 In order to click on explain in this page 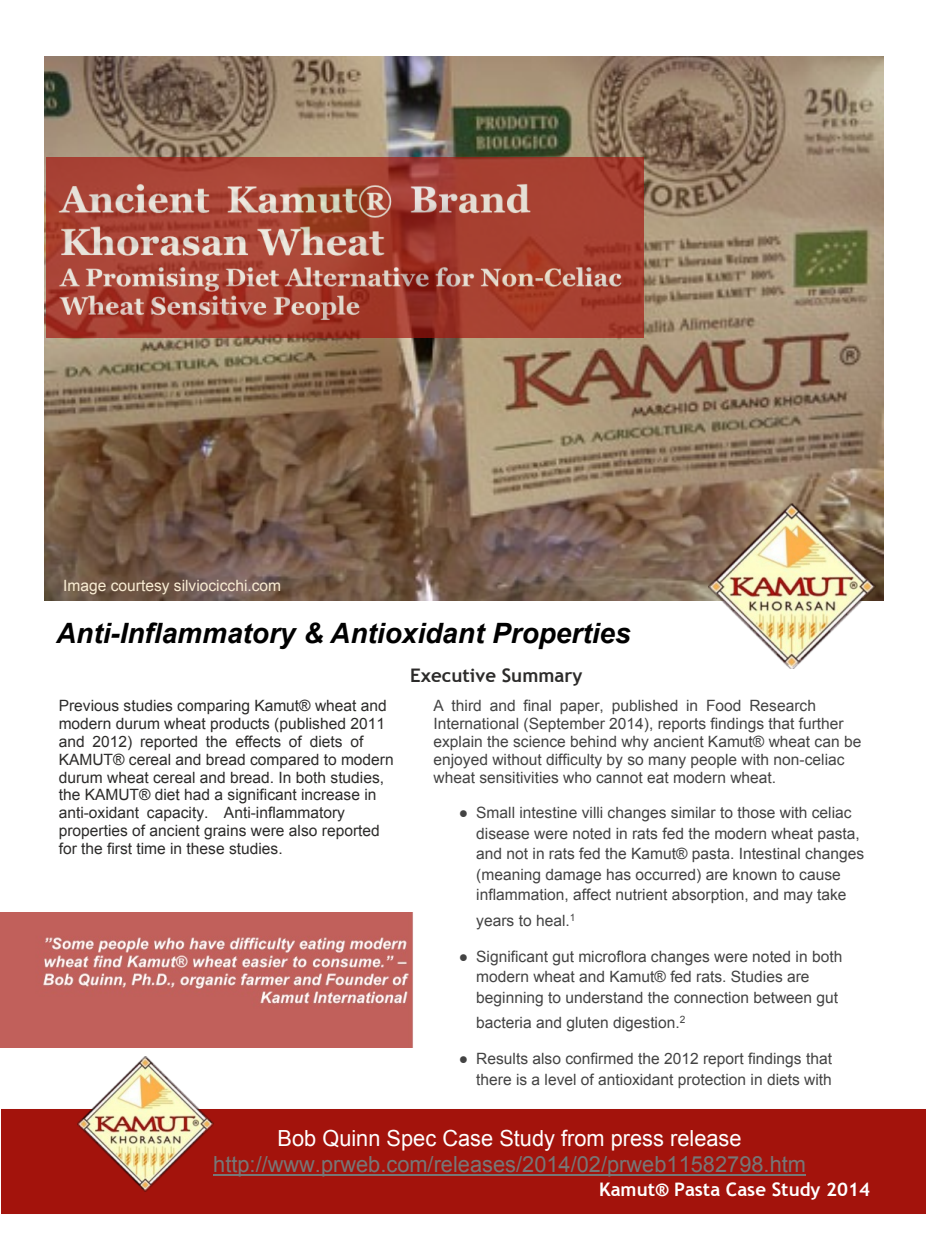, I will do `click(458, 743)`.
